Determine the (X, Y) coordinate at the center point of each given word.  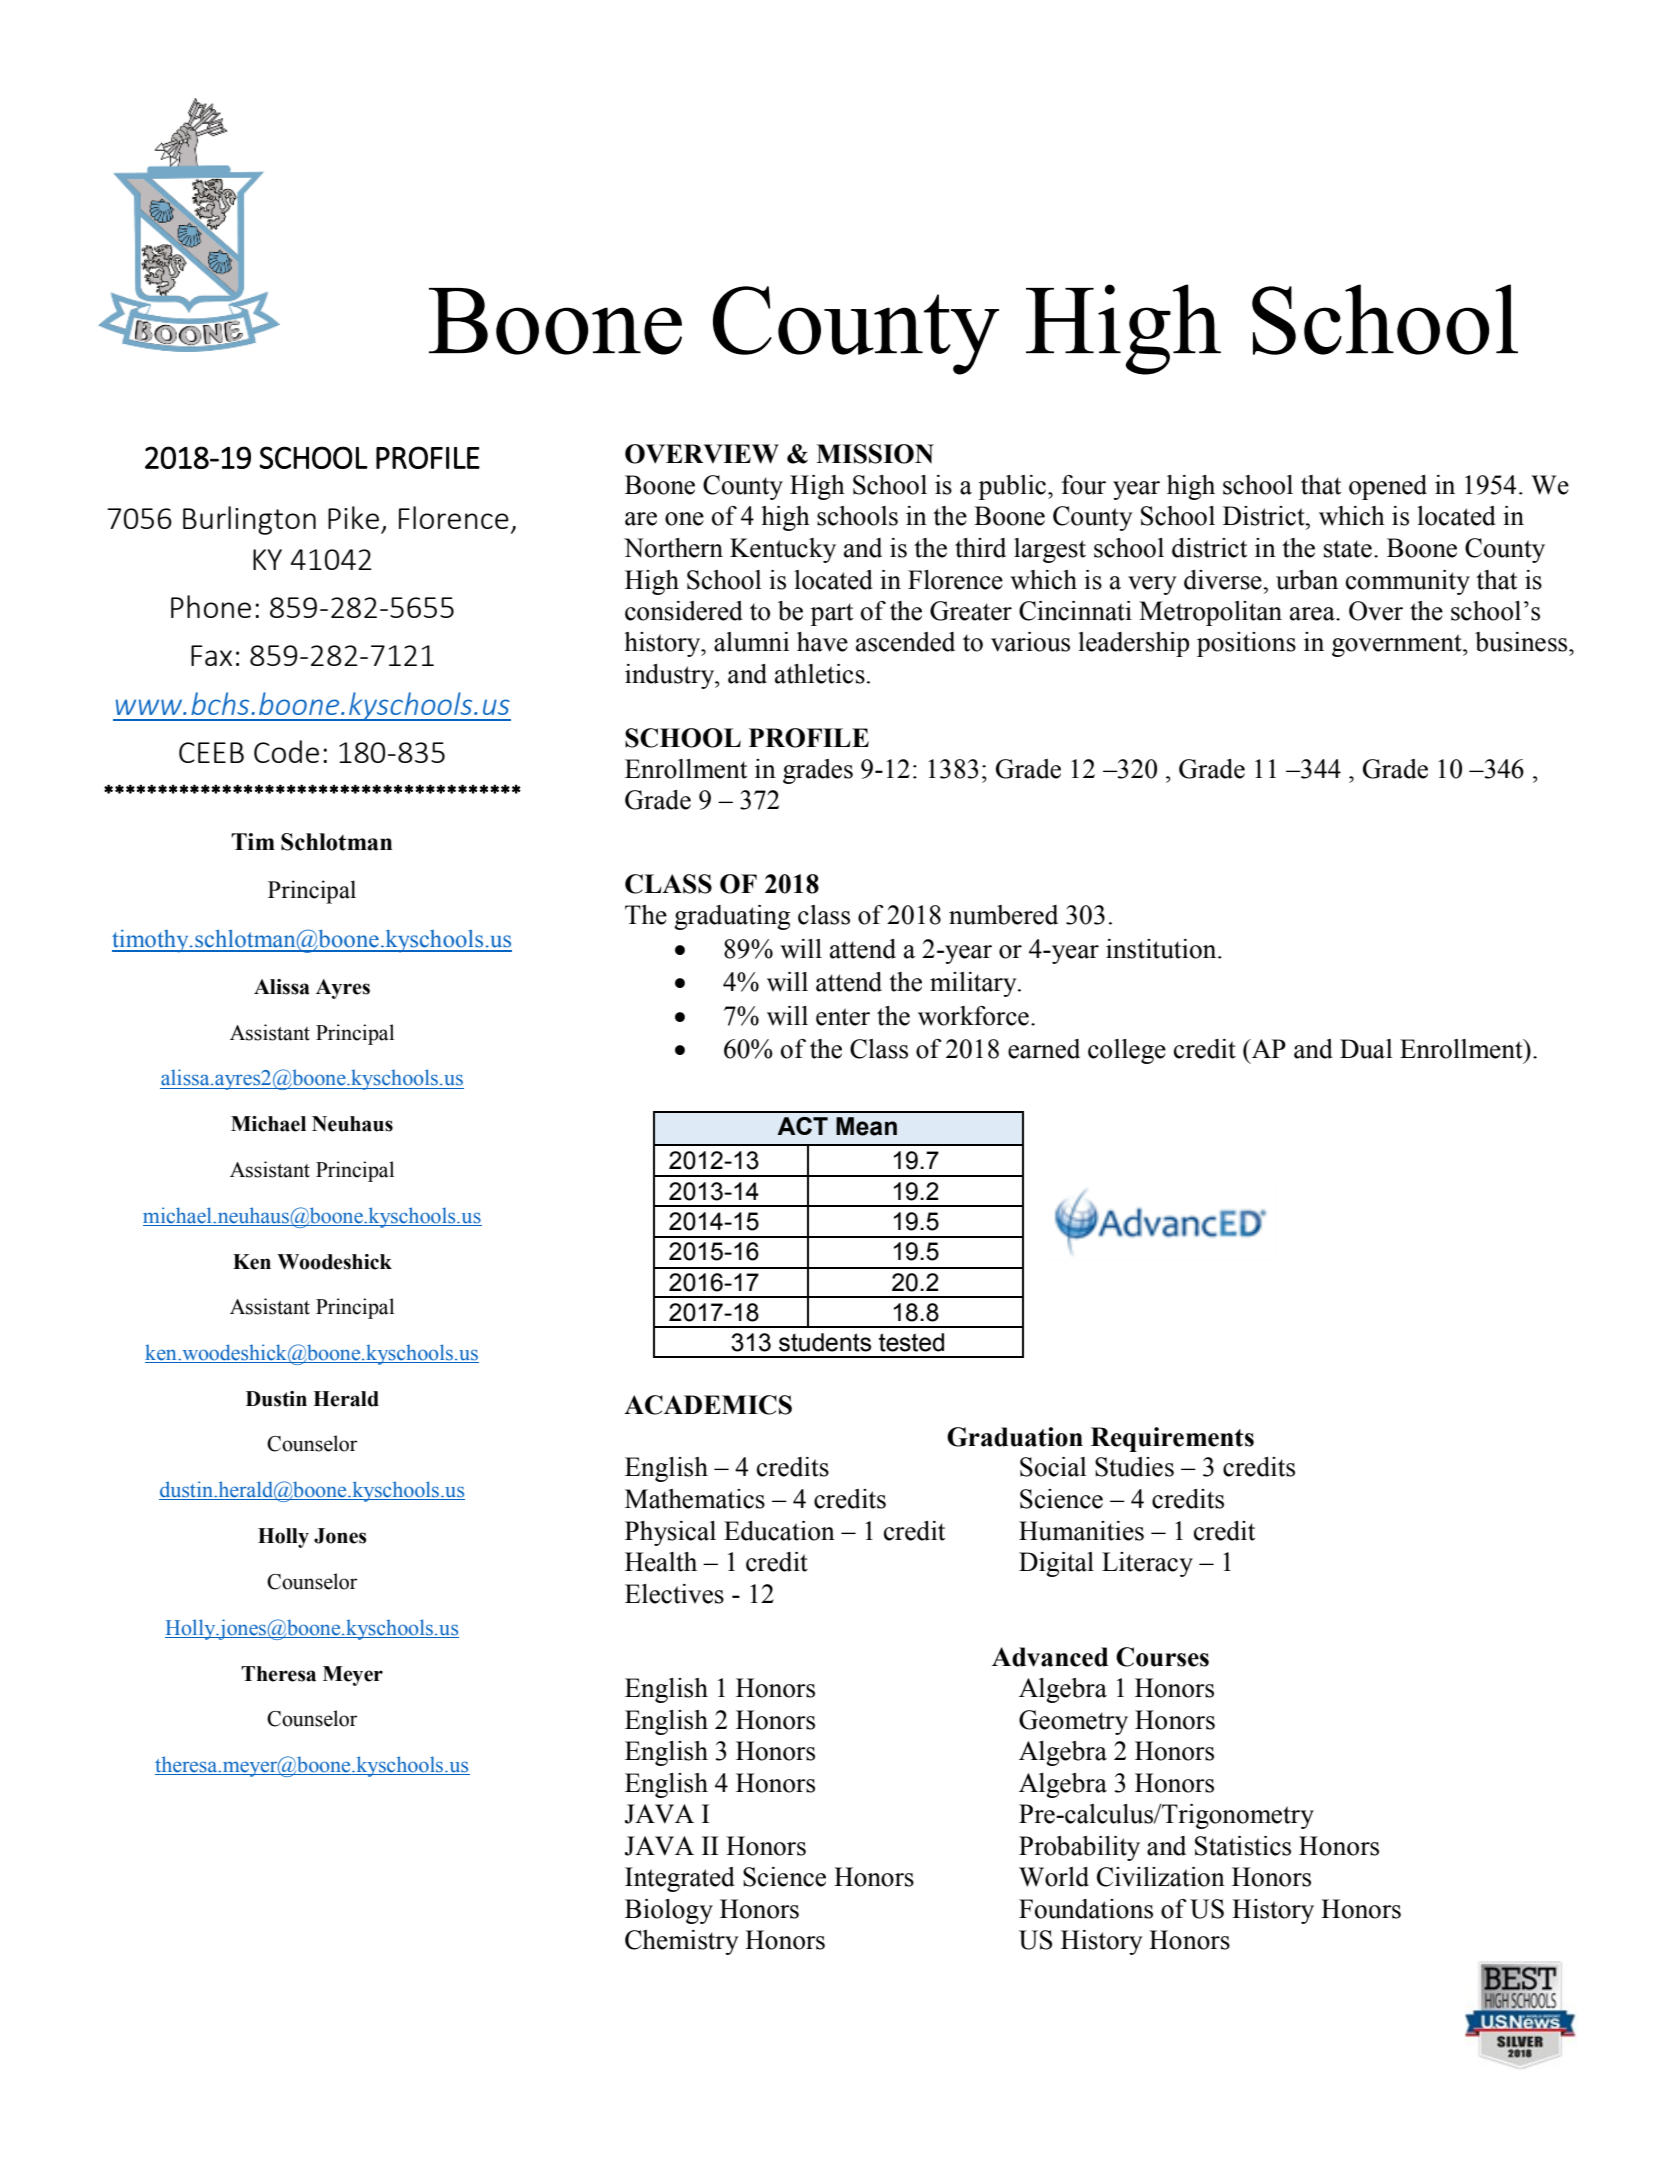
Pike (353, 517)
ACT (802, 1126)
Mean (866, 1126)
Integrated (680, 1879)
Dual (1366, 1049)
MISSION (875, 454)
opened (1388, 487)
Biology (669, 1911)
